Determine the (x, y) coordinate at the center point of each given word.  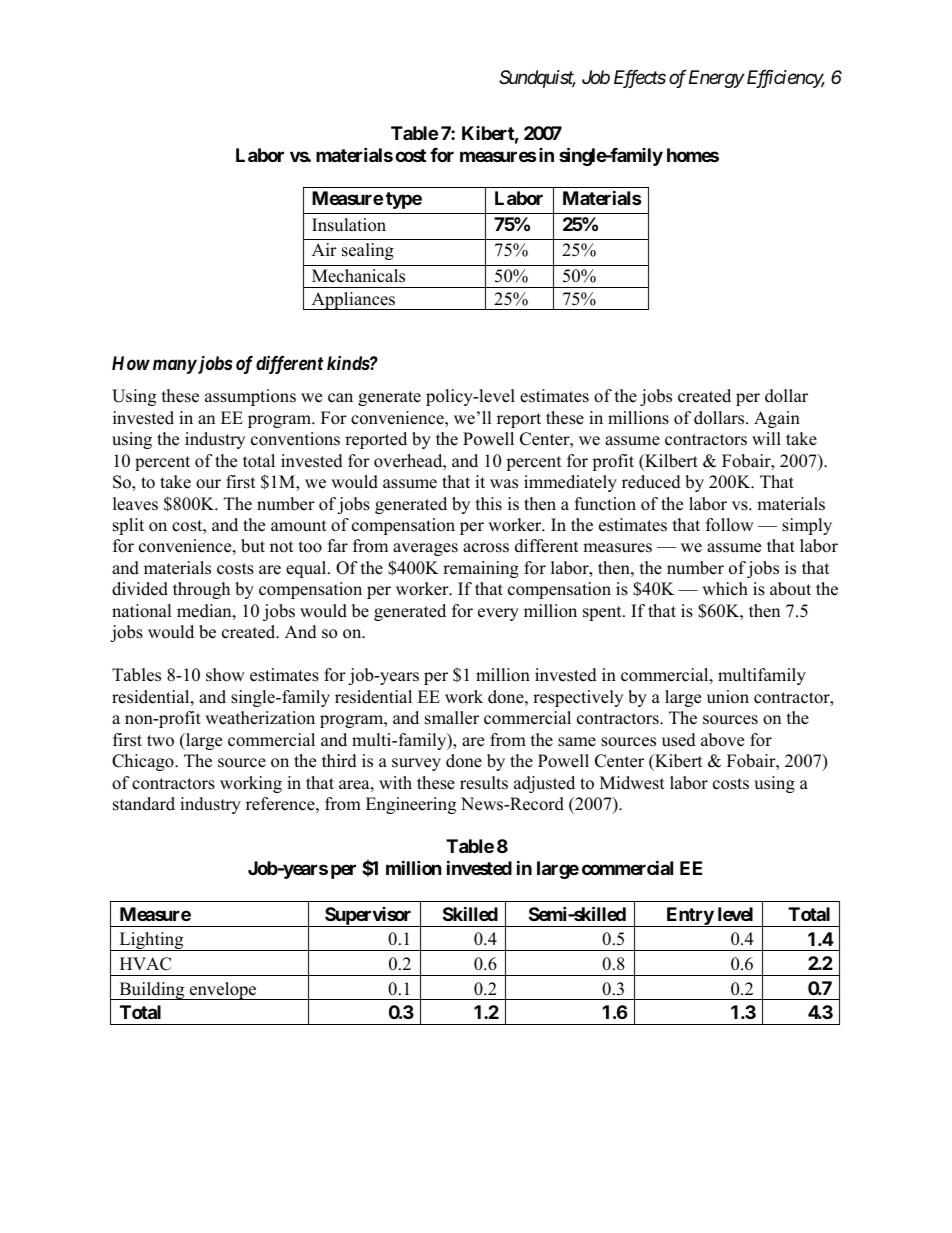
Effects (640, 79)
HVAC (145, 964)
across (486, 548)
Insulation (349, 225)
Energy (716, 79)
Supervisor (368, 917)
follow (730, 525)
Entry (689, 917)
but (253, 546)
